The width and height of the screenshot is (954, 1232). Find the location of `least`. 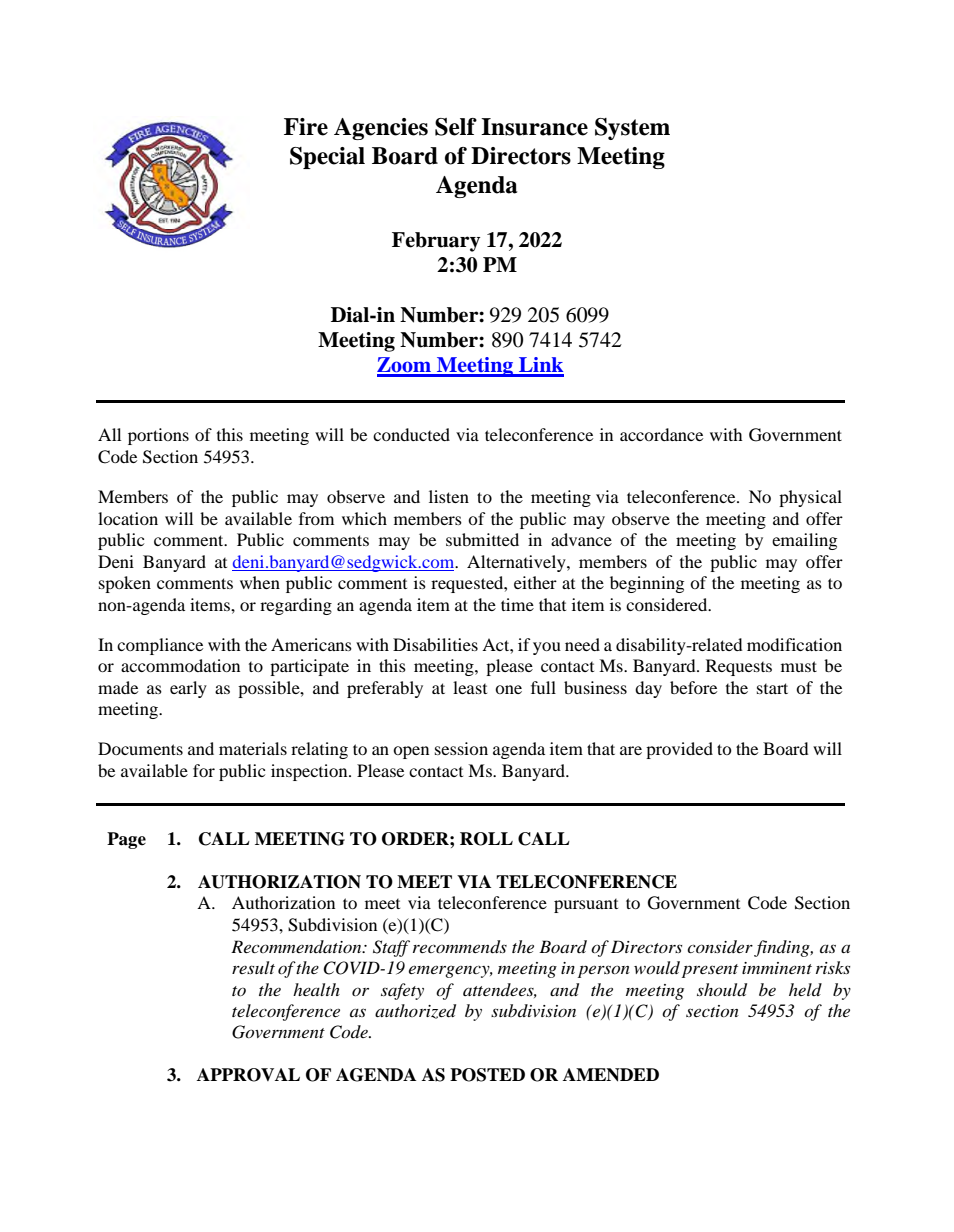

least is located at coordinates (470, 687).
